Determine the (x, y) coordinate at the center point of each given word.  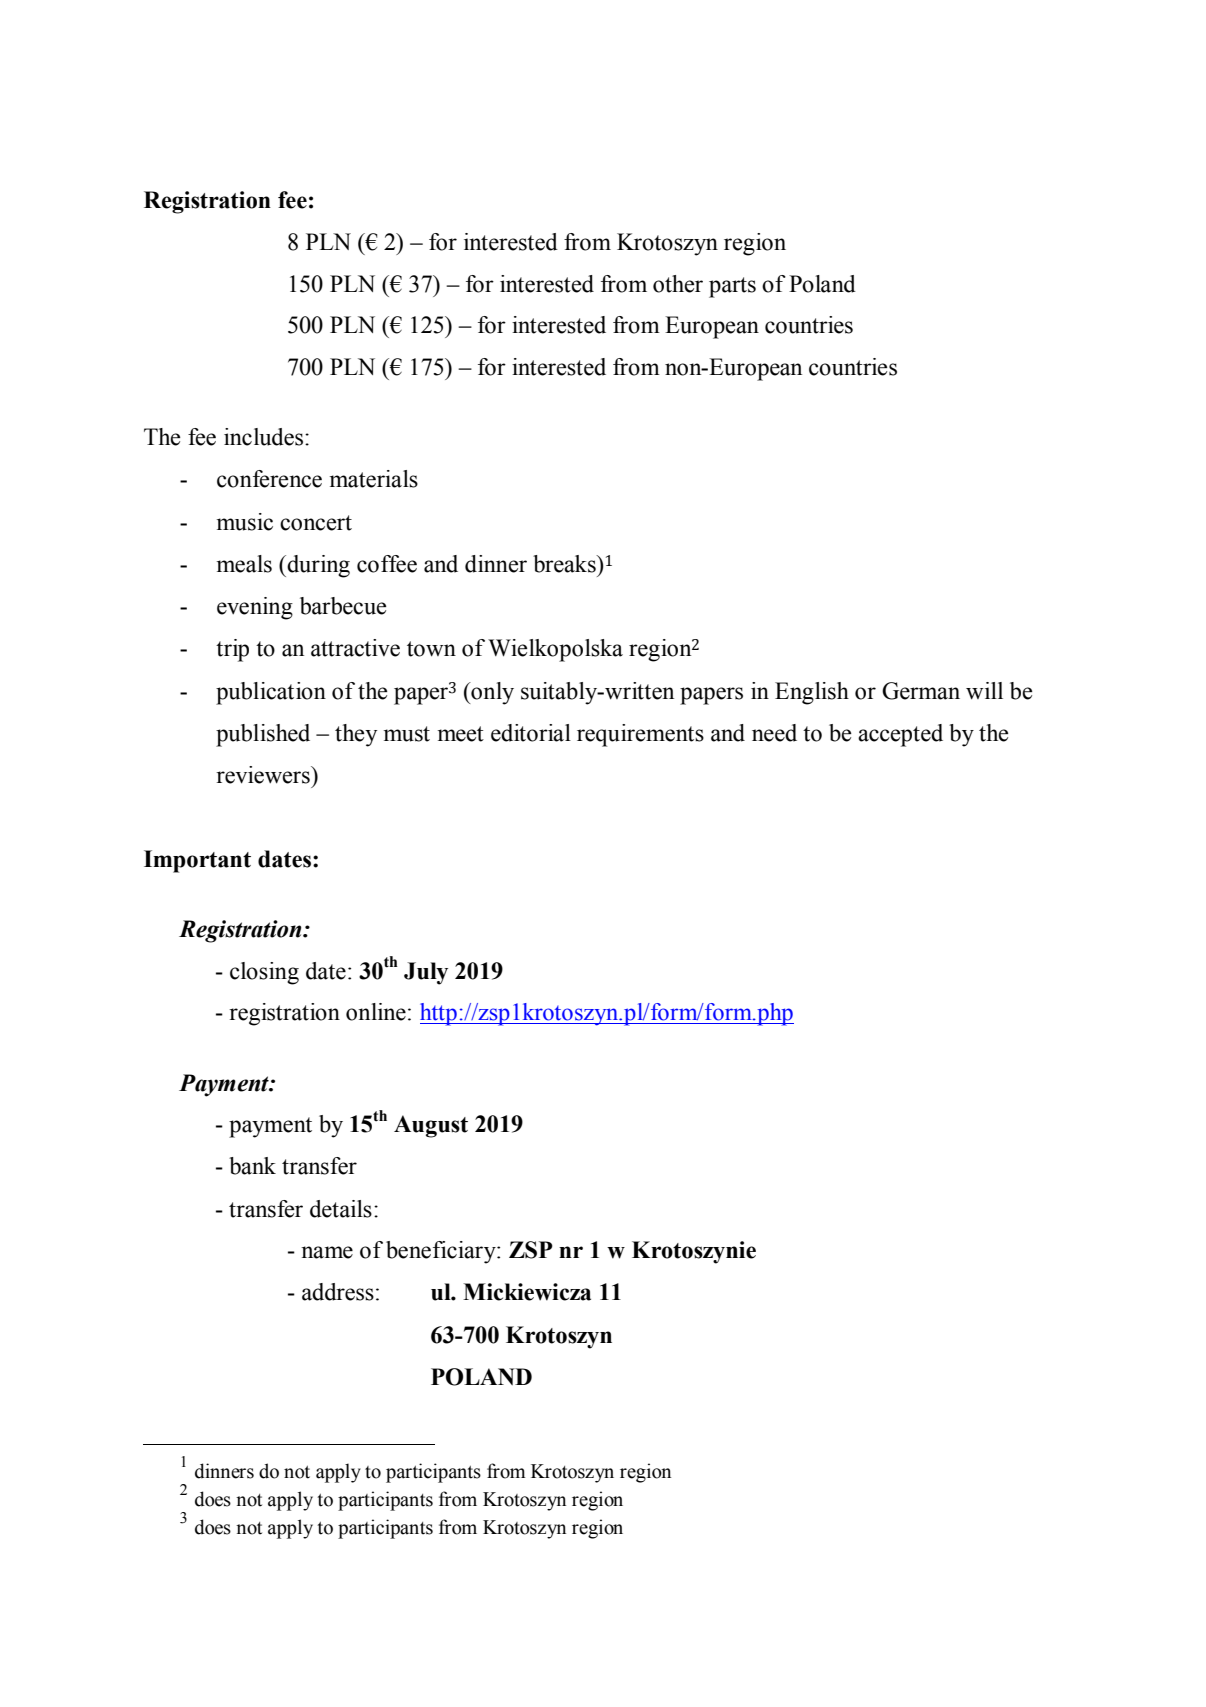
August (431, 1126)
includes (265, 437)
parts (732, 287)
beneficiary (442, 1252)
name (327, 1252)
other (678, 284)
